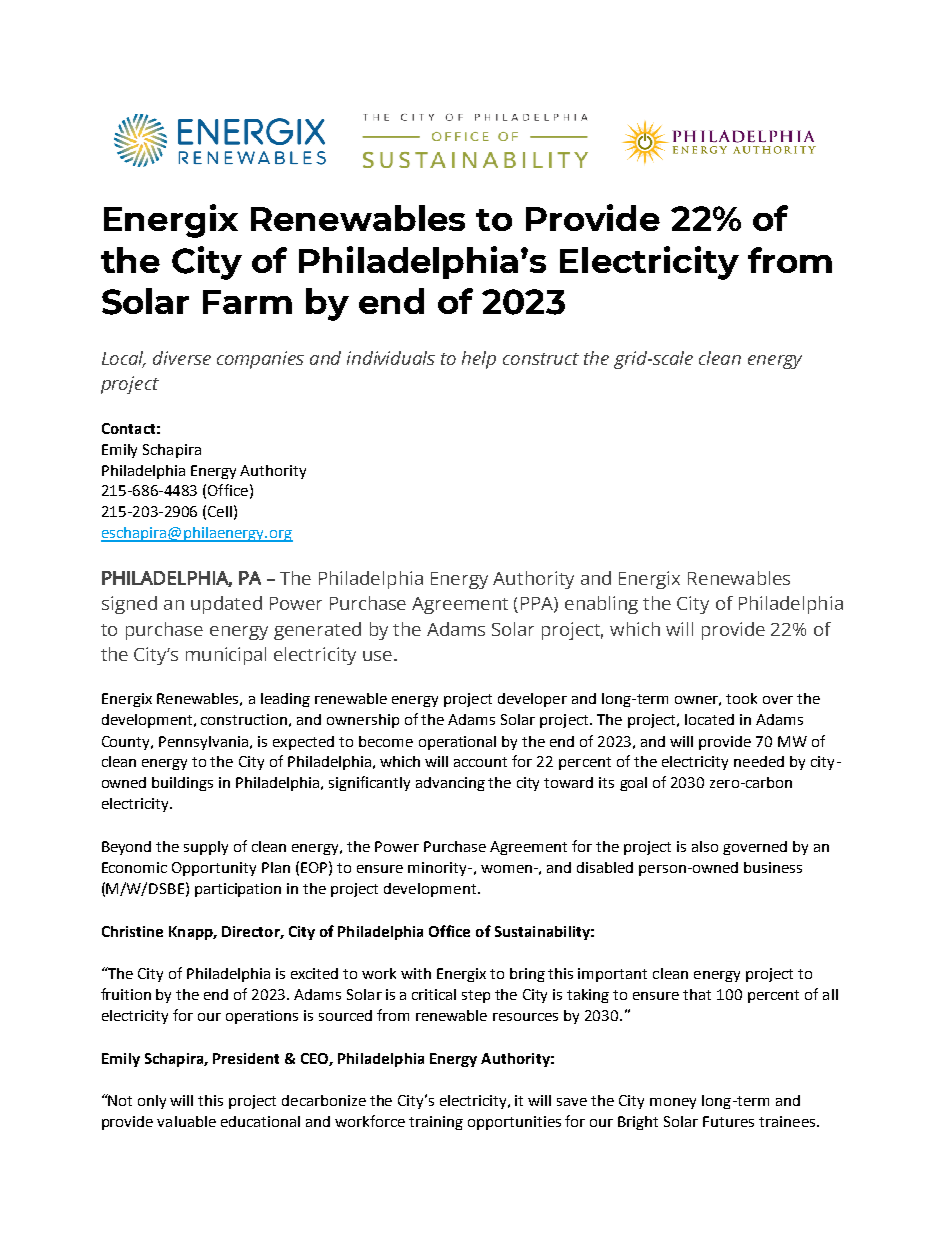 The height and width of the screenshot is (1233, 952). What do you see at coordinates (506, 869) in the screenshot?
I see `women` at bounding box center [506, 869].
